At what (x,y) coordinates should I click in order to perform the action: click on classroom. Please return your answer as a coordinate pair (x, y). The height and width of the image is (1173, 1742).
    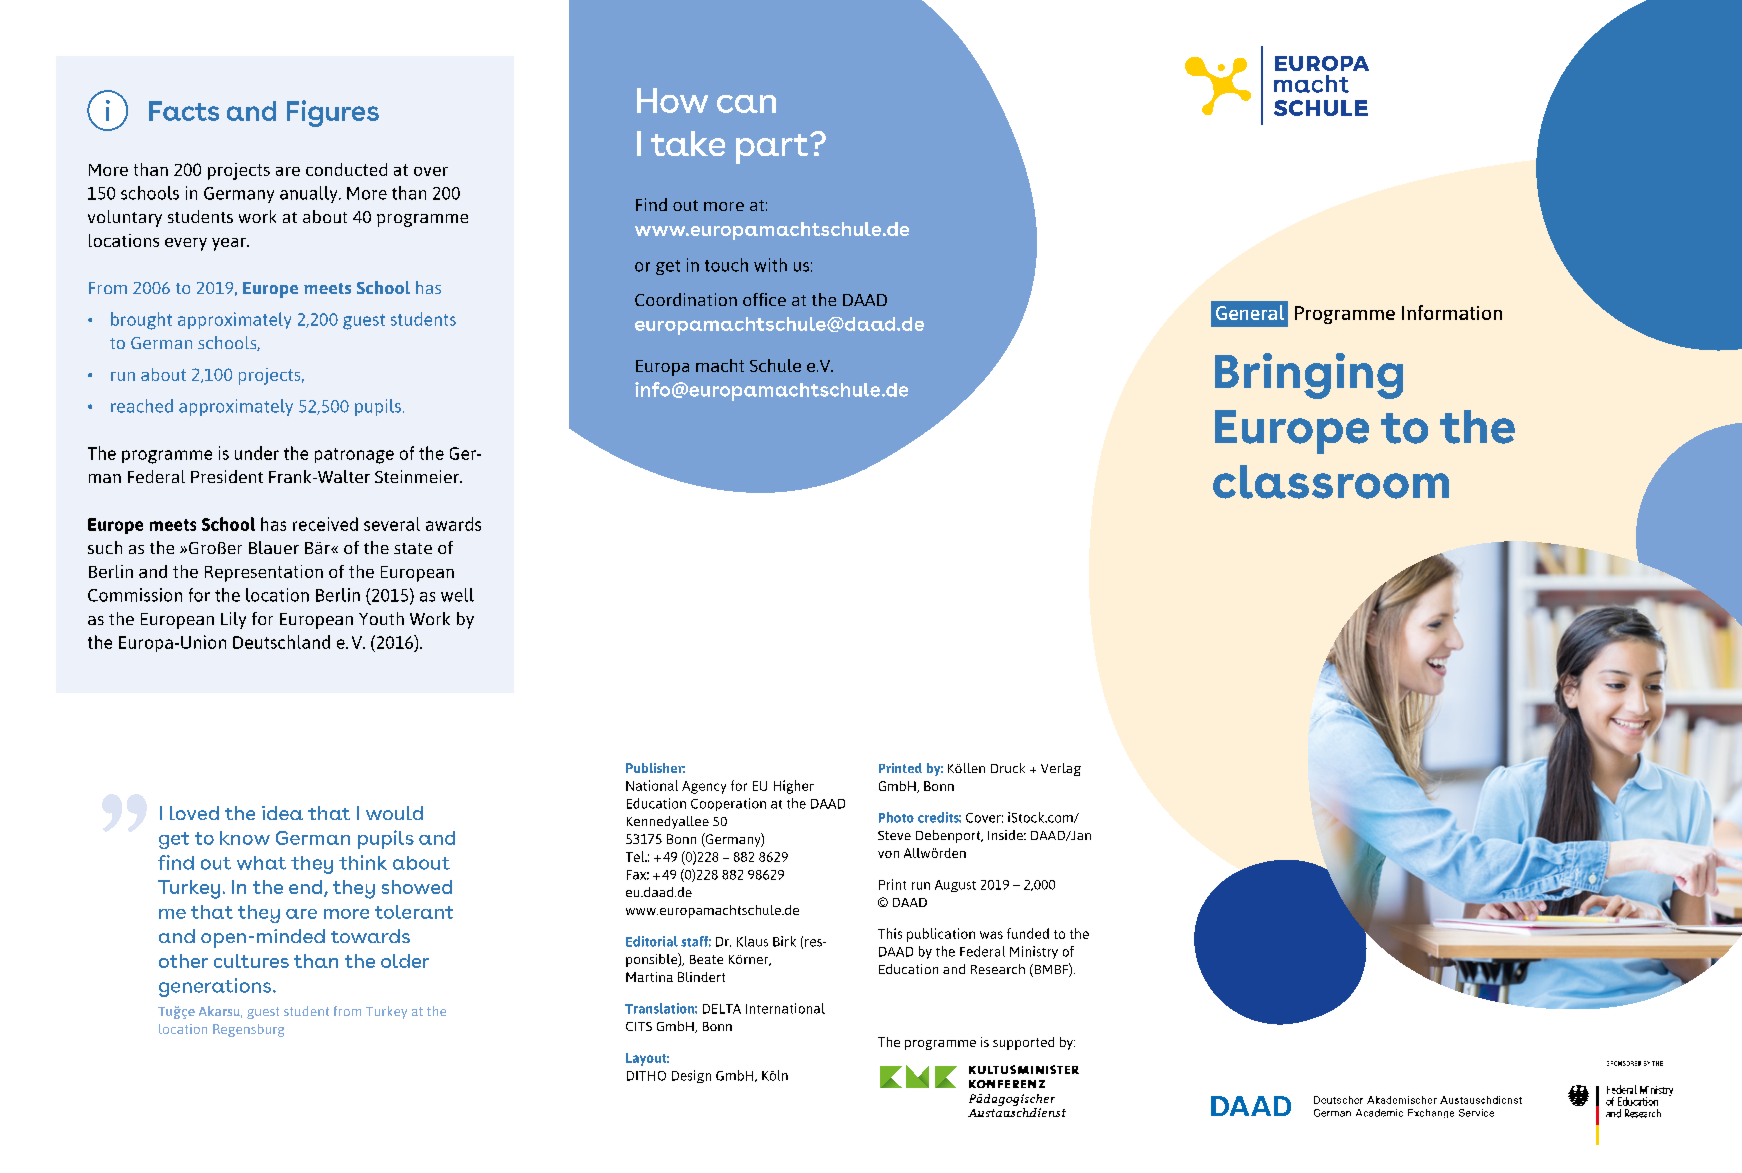
    Looking at the image, I should click on (1331, 482).
